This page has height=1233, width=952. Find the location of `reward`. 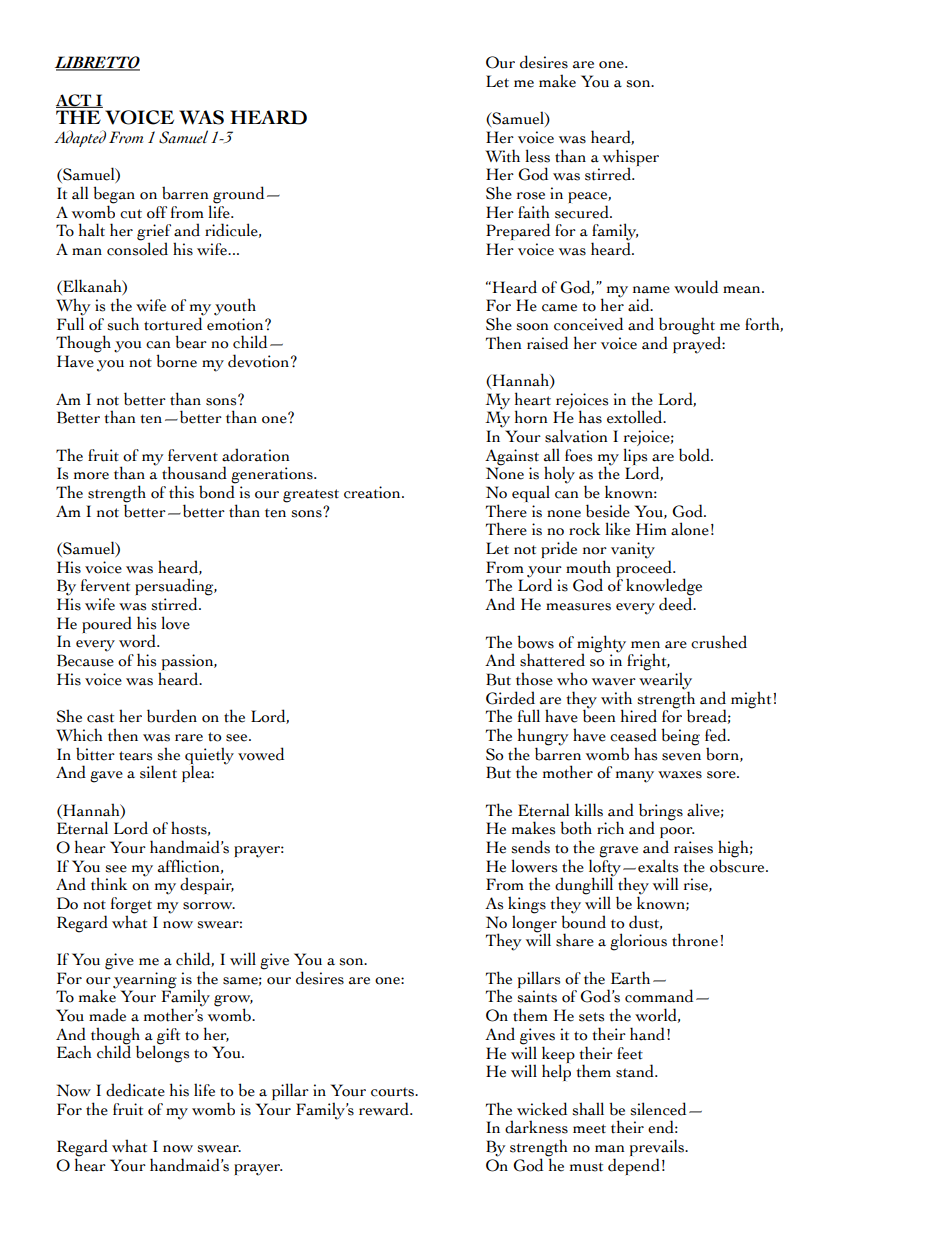

reward is located at coordinates (385, 1109).
